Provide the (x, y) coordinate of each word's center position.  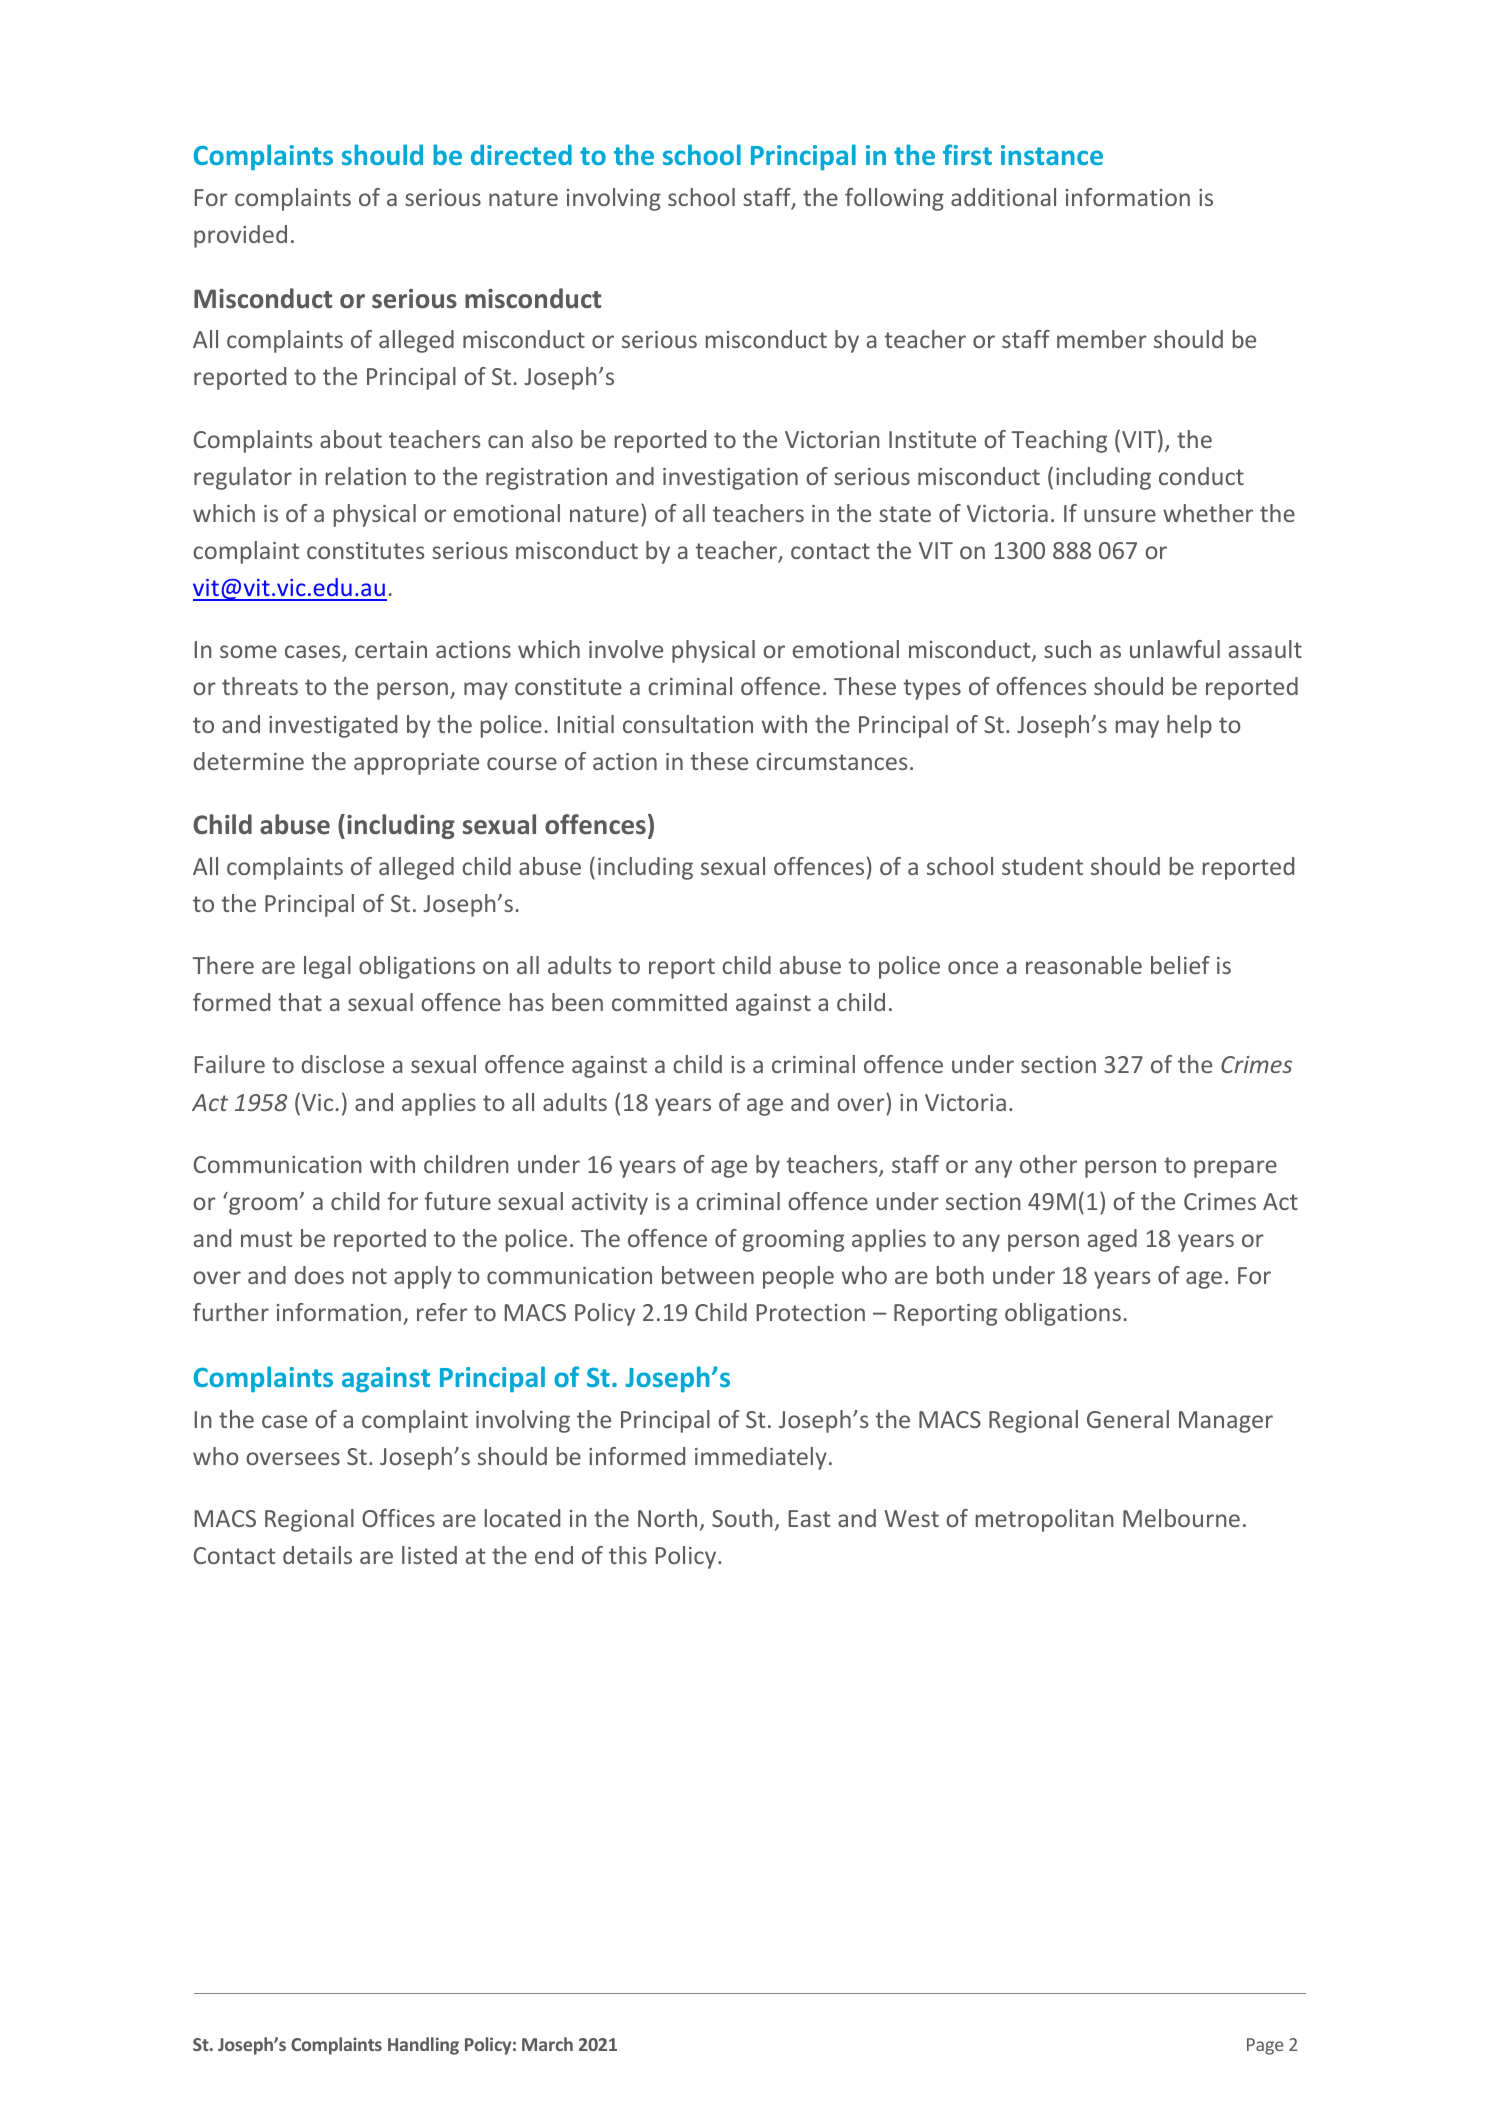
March (547, 2044)
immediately (761, 1458)
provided (240, 236)
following (894, 199)
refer (442, 1312)
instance (1052, 155)
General (1128, 1419)
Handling (423, 2046)
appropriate (416, 764)
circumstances (831, 761)
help (1189, 726)
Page (1265, 2046)
